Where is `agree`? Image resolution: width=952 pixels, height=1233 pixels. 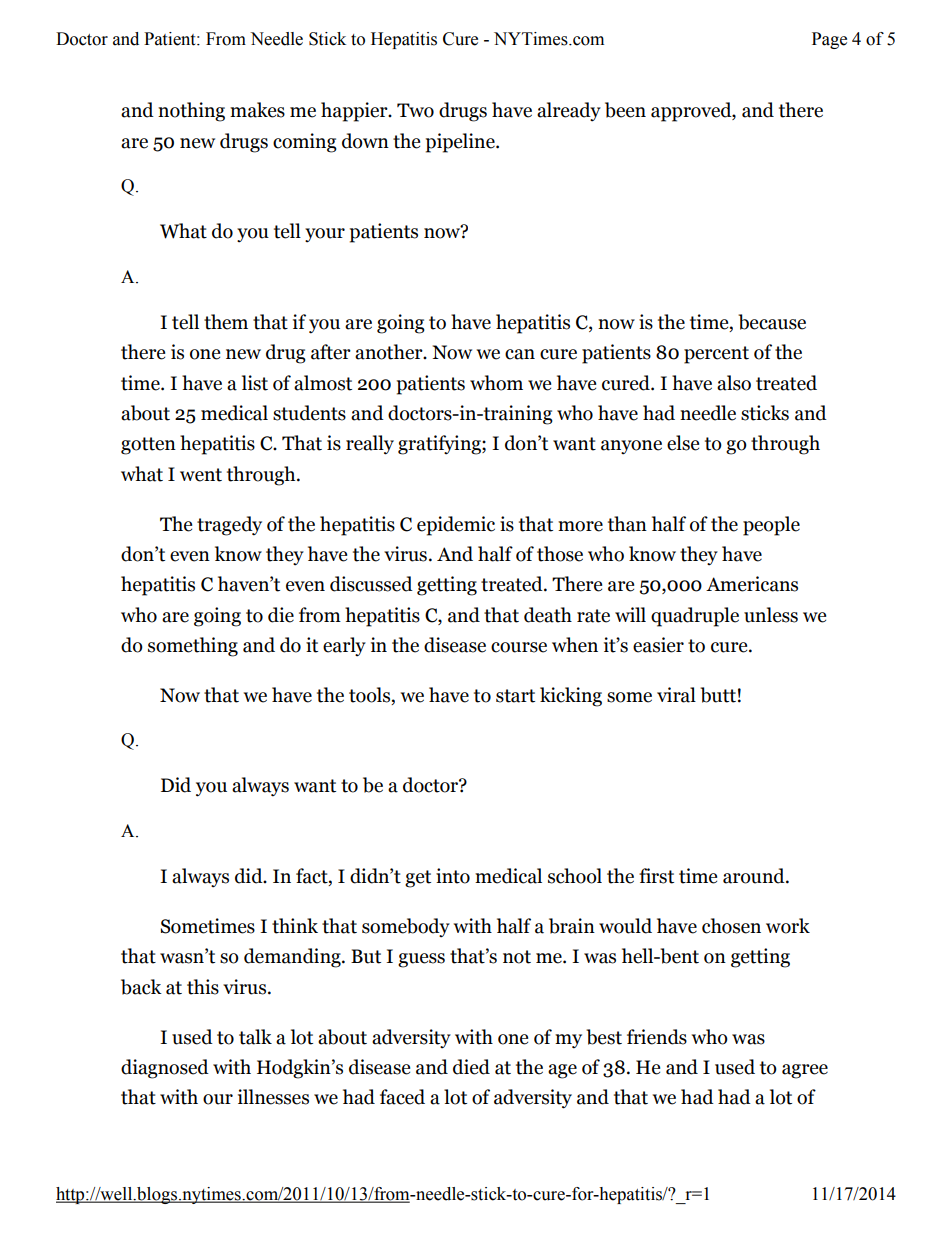 agree is located at coordinates (805, 1071).
